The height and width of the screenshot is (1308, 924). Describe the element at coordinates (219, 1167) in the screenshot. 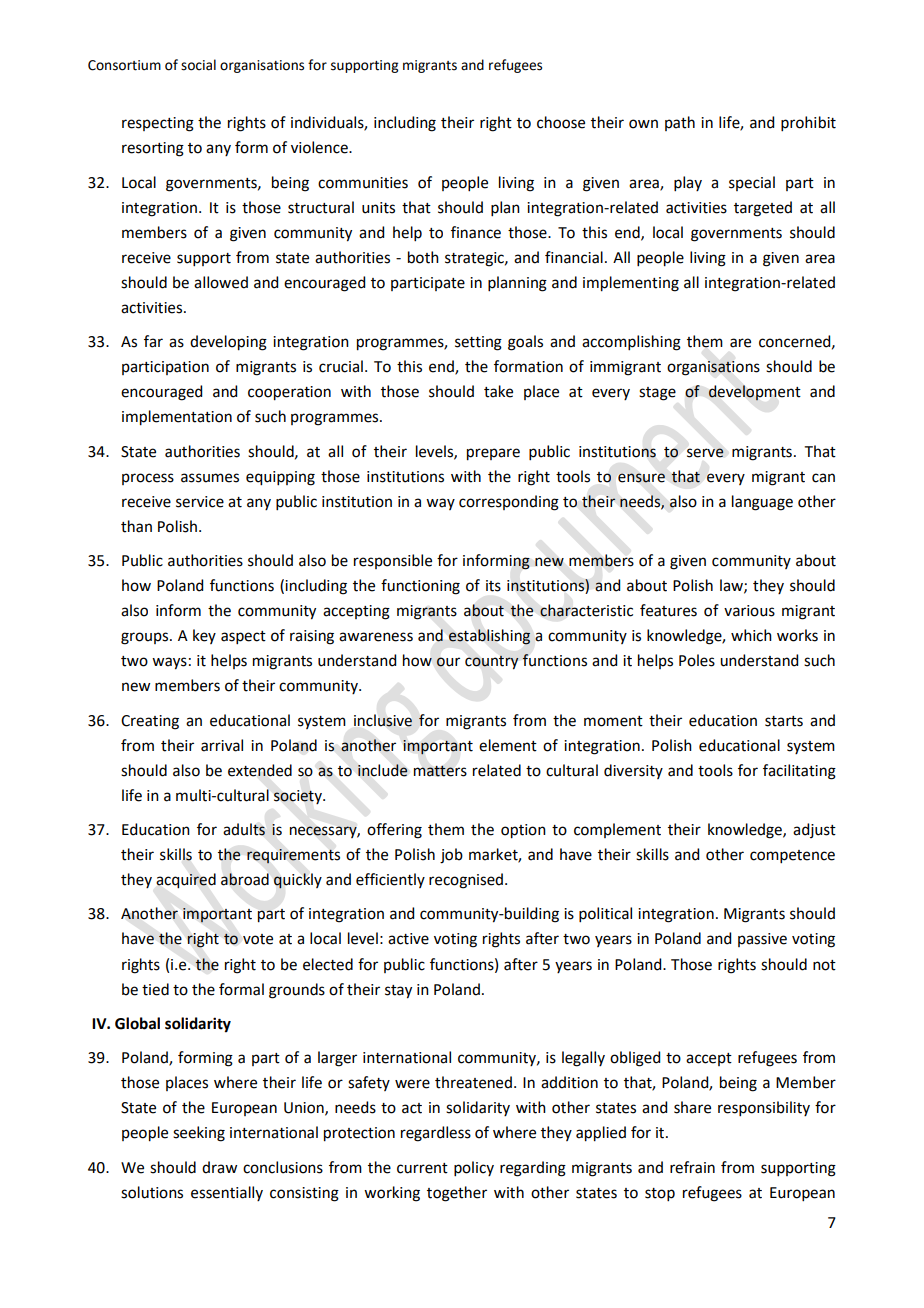

I see `draw` at that location.
